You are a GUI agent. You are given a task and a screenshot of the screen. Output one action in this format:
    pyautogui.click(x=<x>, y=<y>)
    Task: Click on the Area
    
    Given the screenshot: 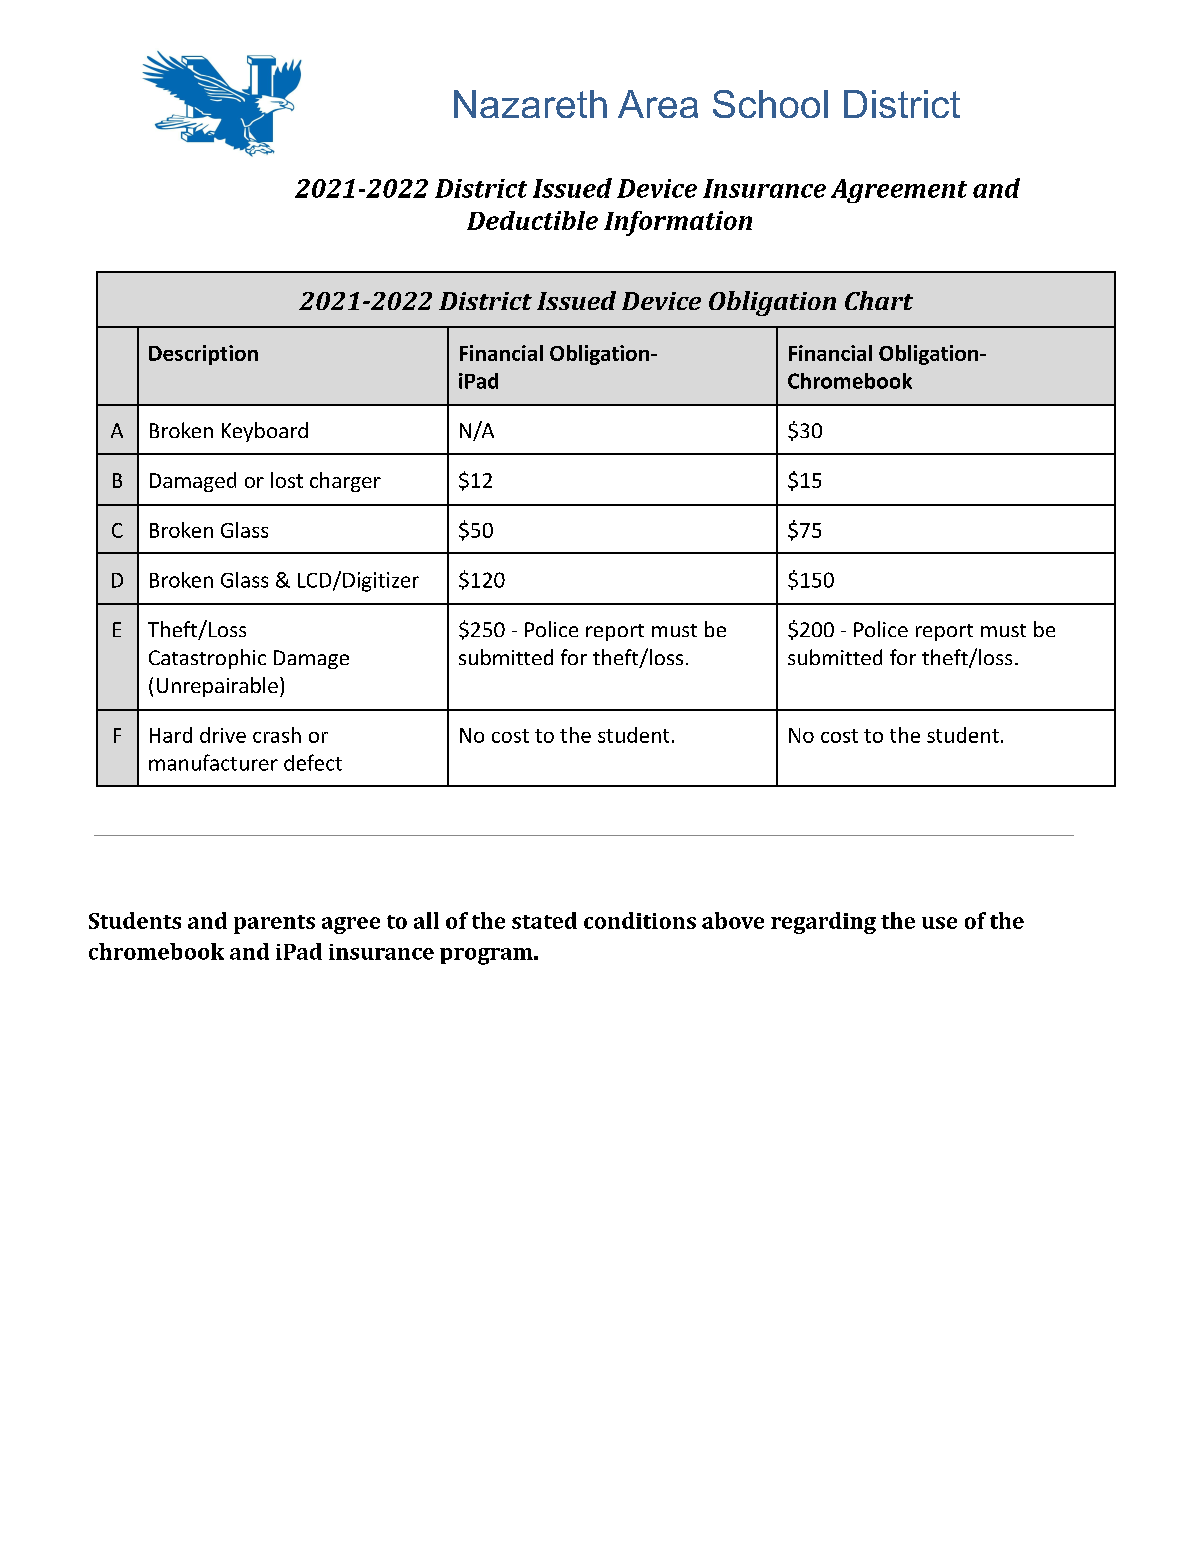 What is the action you would take?
    pyautogui.click(x=658, y=104)
